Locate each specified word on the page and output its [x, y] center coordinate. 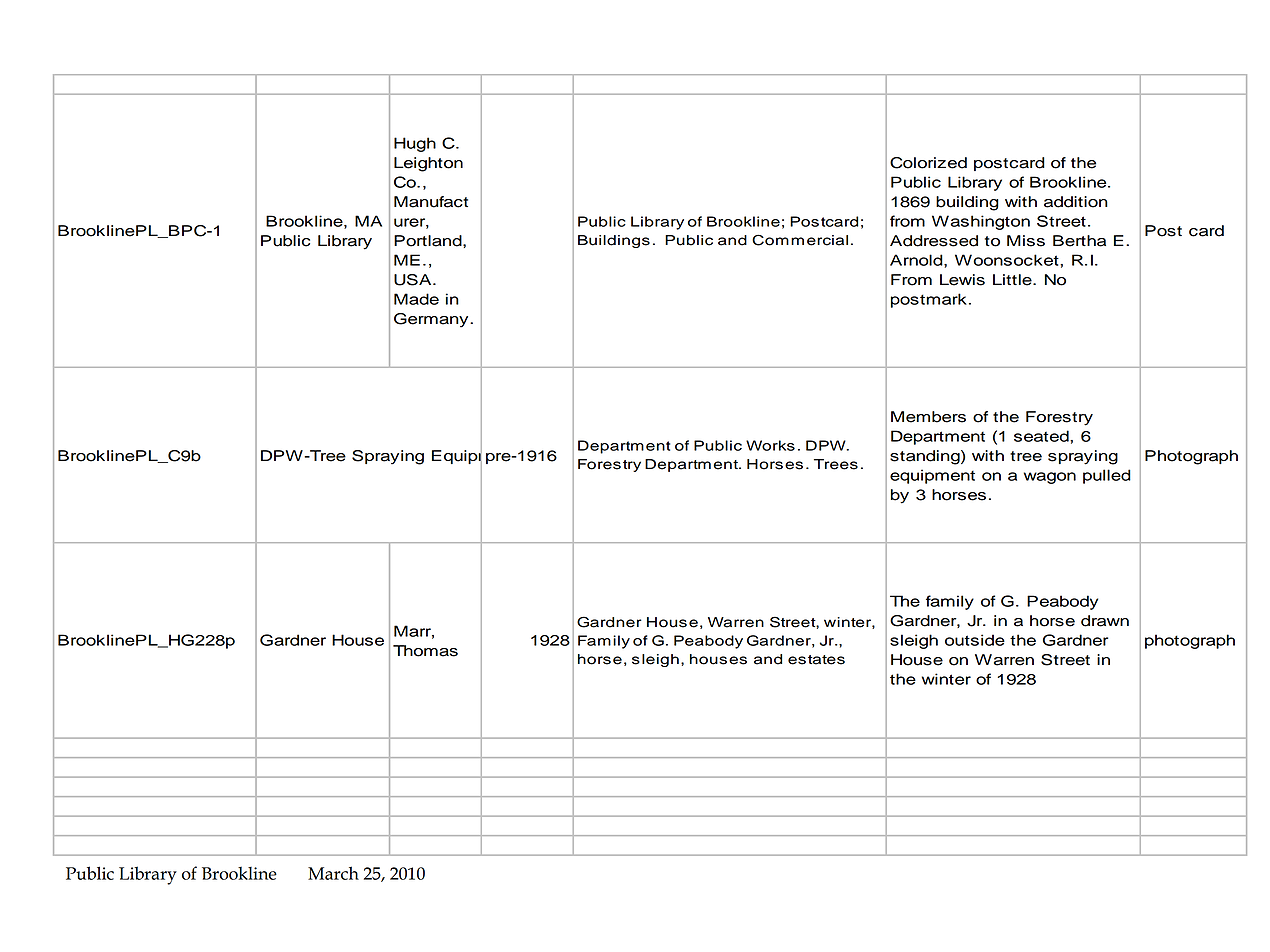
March [333, 873]
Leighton [428, 164]
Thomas [425, 651]
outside [975, 640]
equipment [932, 476]
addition [1076, 202]
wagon [1050, 478]
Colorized [928, 163]
